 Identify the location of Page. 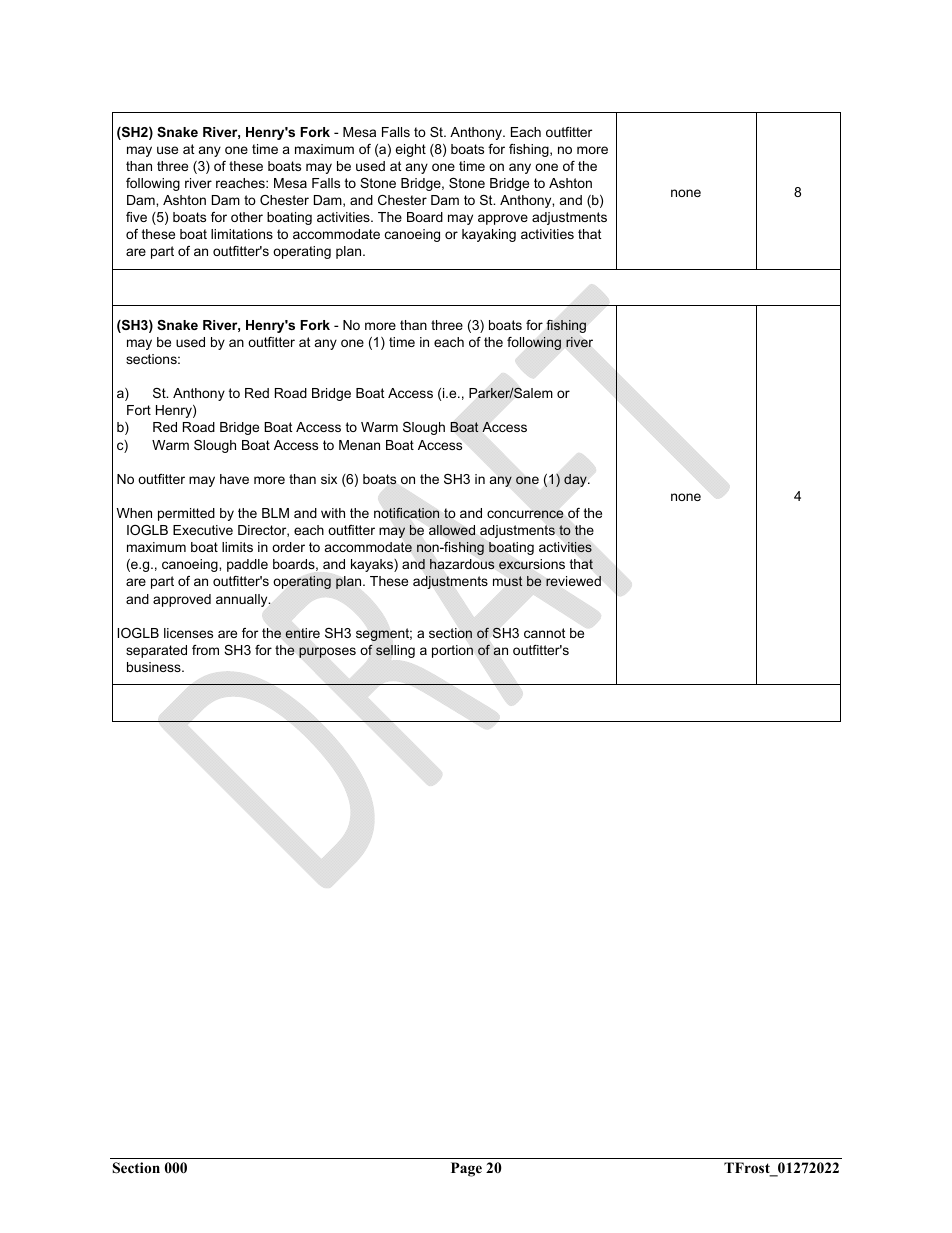
(466, 1169).
